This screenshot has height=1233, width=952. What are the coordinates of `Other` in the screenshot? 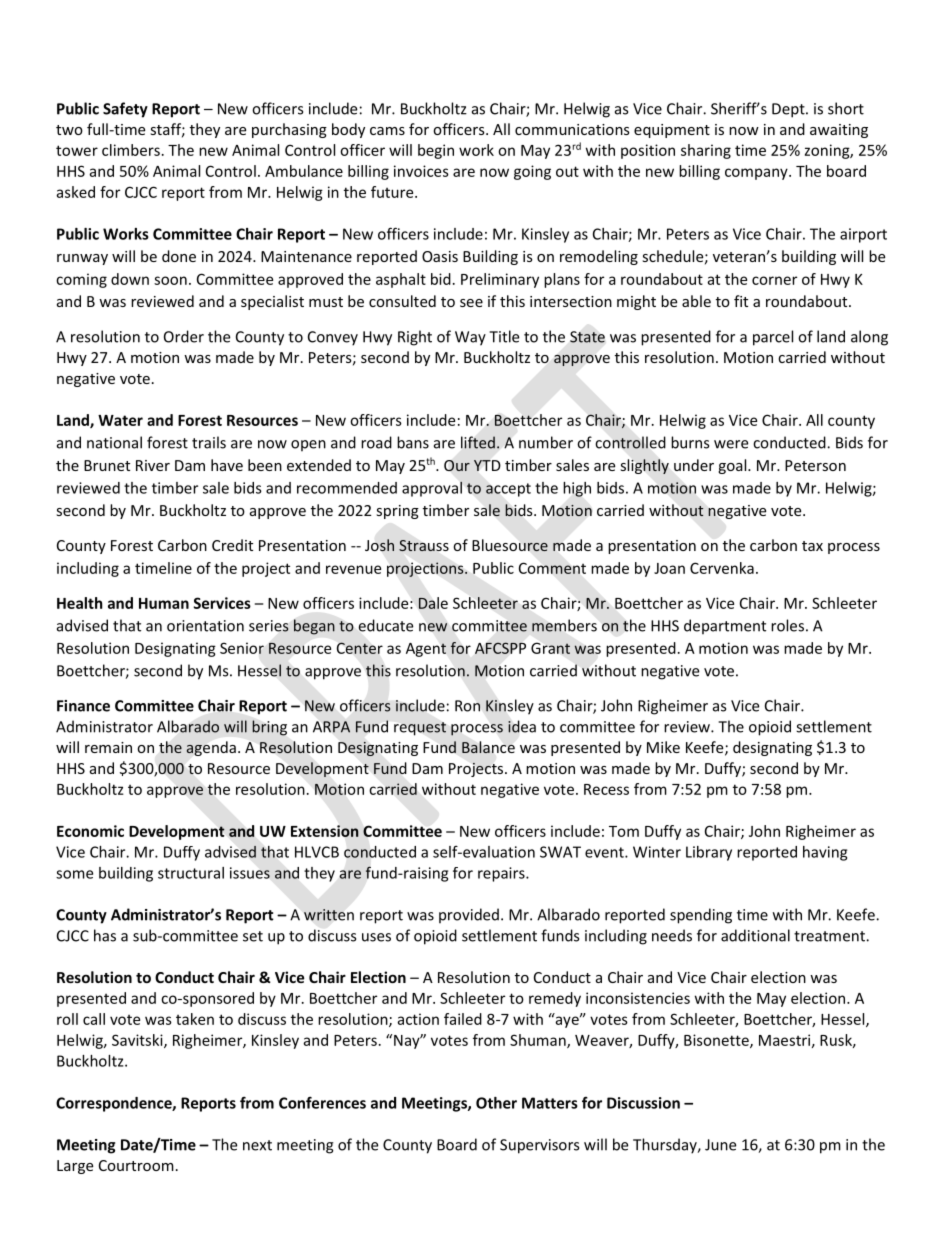 It's located at (496, 1103).
